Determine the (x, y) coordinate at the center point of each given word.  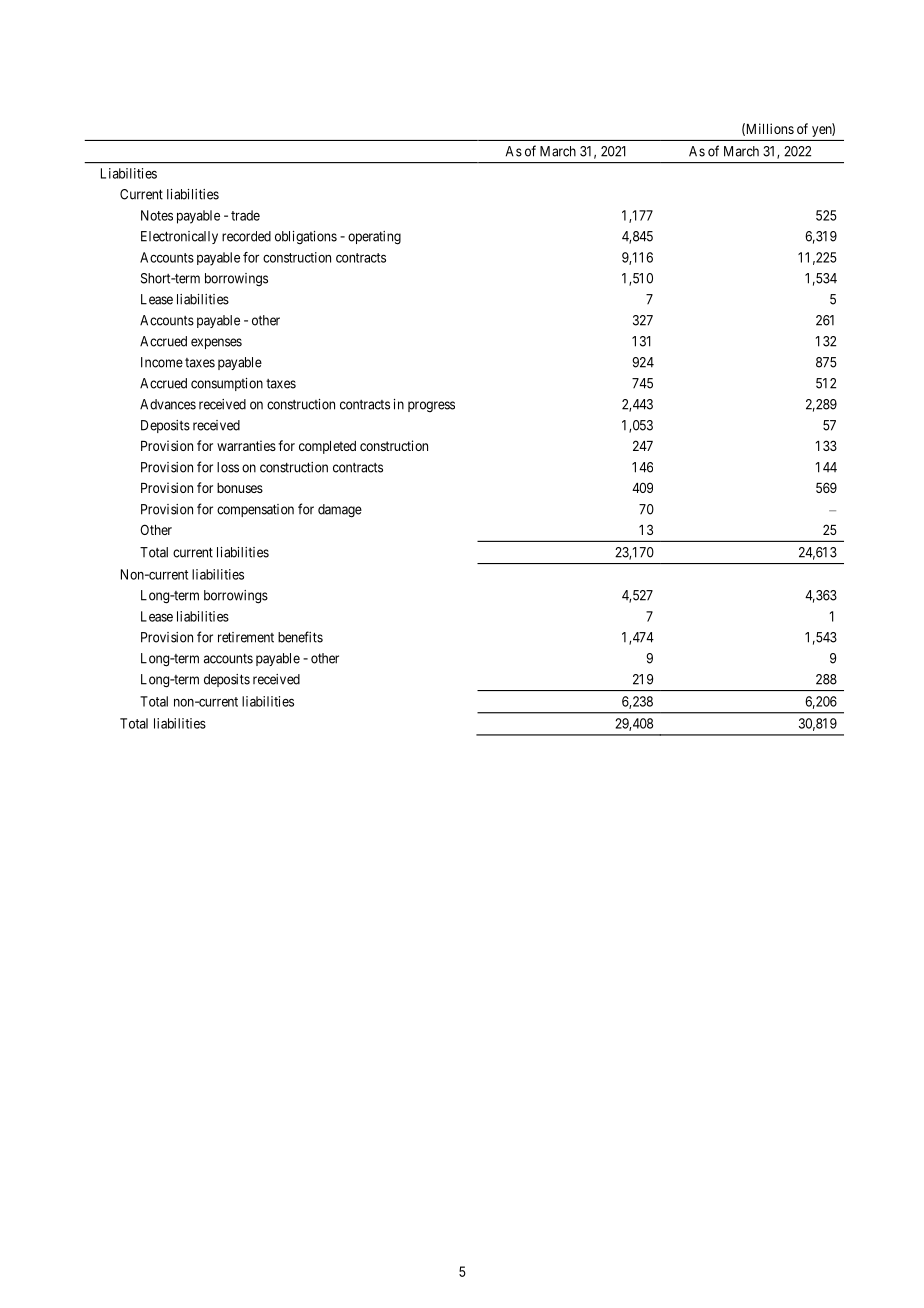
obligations (306, 238)
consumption (227, 384)
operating (374, 238)
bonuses (240, 488)
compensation (255, 510)
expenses (216, 343)
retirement (246, 637)
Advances (168, 404)
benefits (300, 637)
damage (340, 511)
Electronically (179, 237)
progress (431, 407)
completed (327, 447)
